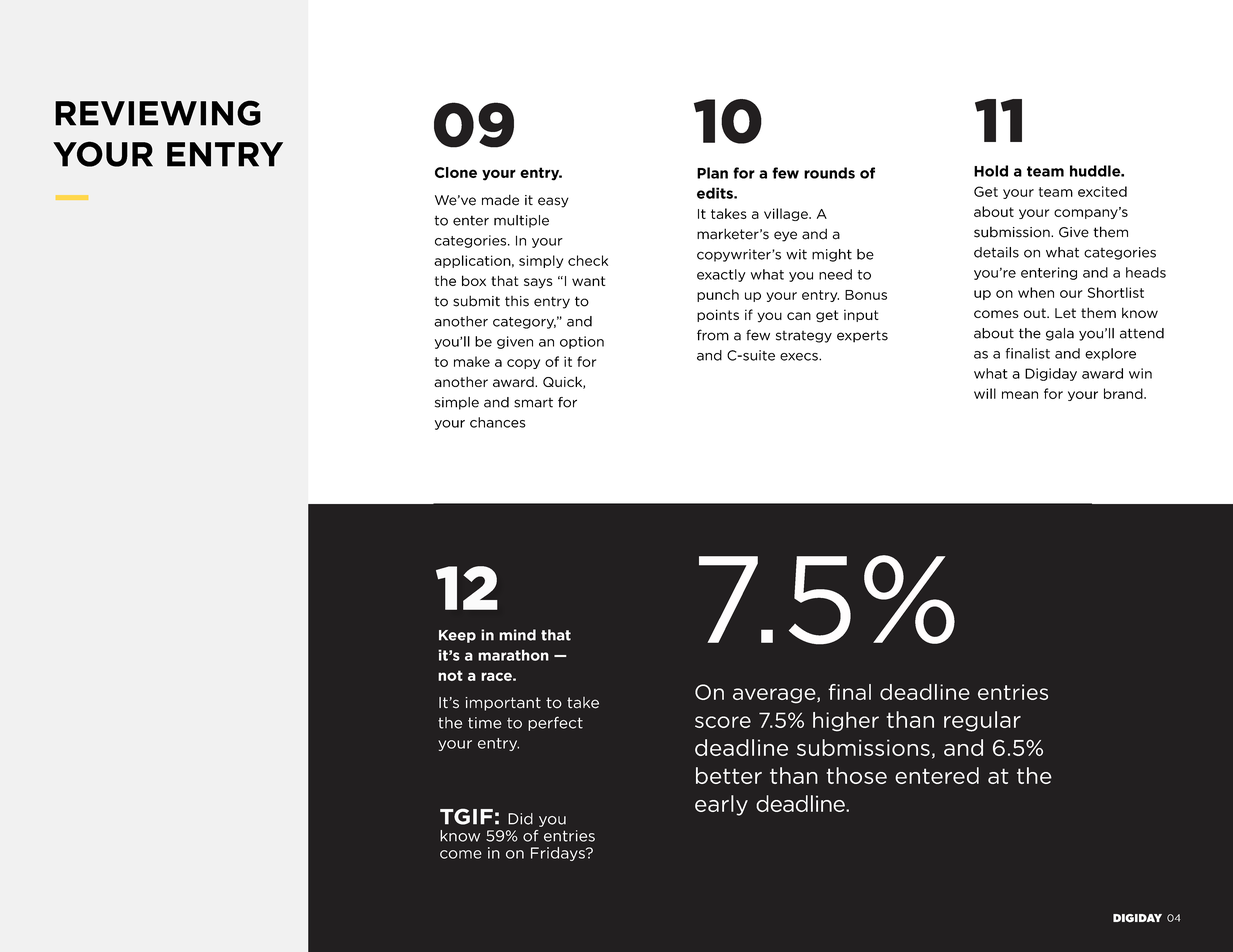  Describe the element at coordinates (721, 805) in the screenshot. I see `early` at that location.
